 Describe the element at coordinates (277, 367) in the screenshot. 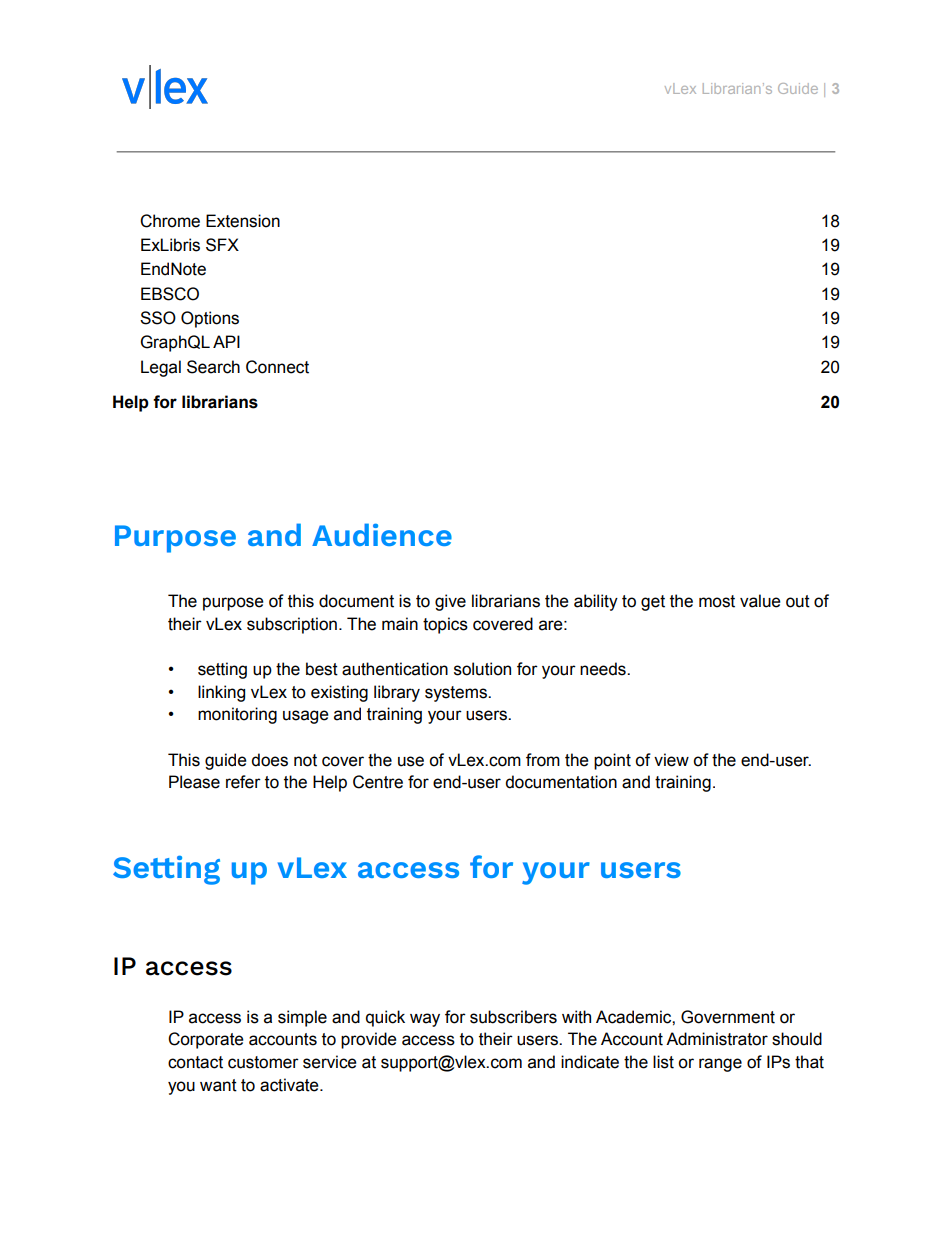

I see `Connect` at that location.
